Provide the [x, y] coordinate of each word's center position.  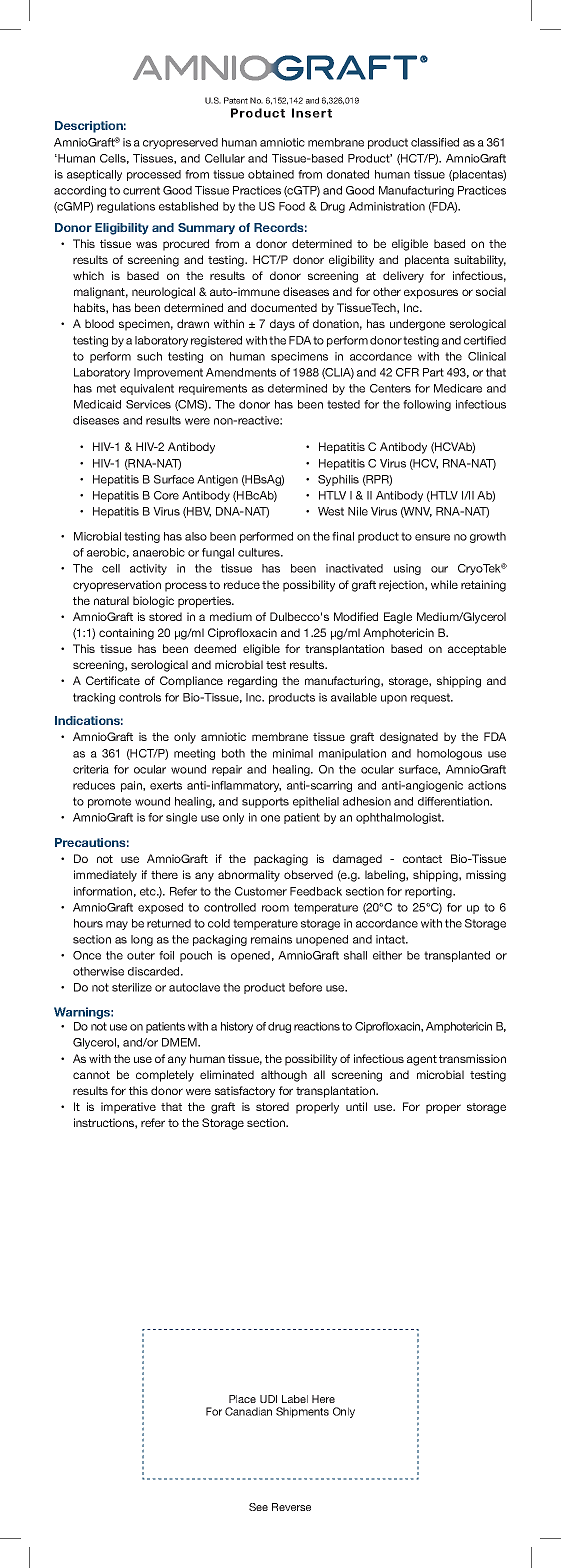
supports [265, 802]
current [141, 190]
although [284, 1076]
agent [422, 1060]
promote [109, 802]
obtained [271, 174]
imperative [128, 1108]
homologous [449, 754]
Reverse [291, 1507]
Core [166, 495]
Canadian [248, 1411]
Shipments [302, 1412]
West [331, 511]
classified [435, 142]
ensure [432, 537]
